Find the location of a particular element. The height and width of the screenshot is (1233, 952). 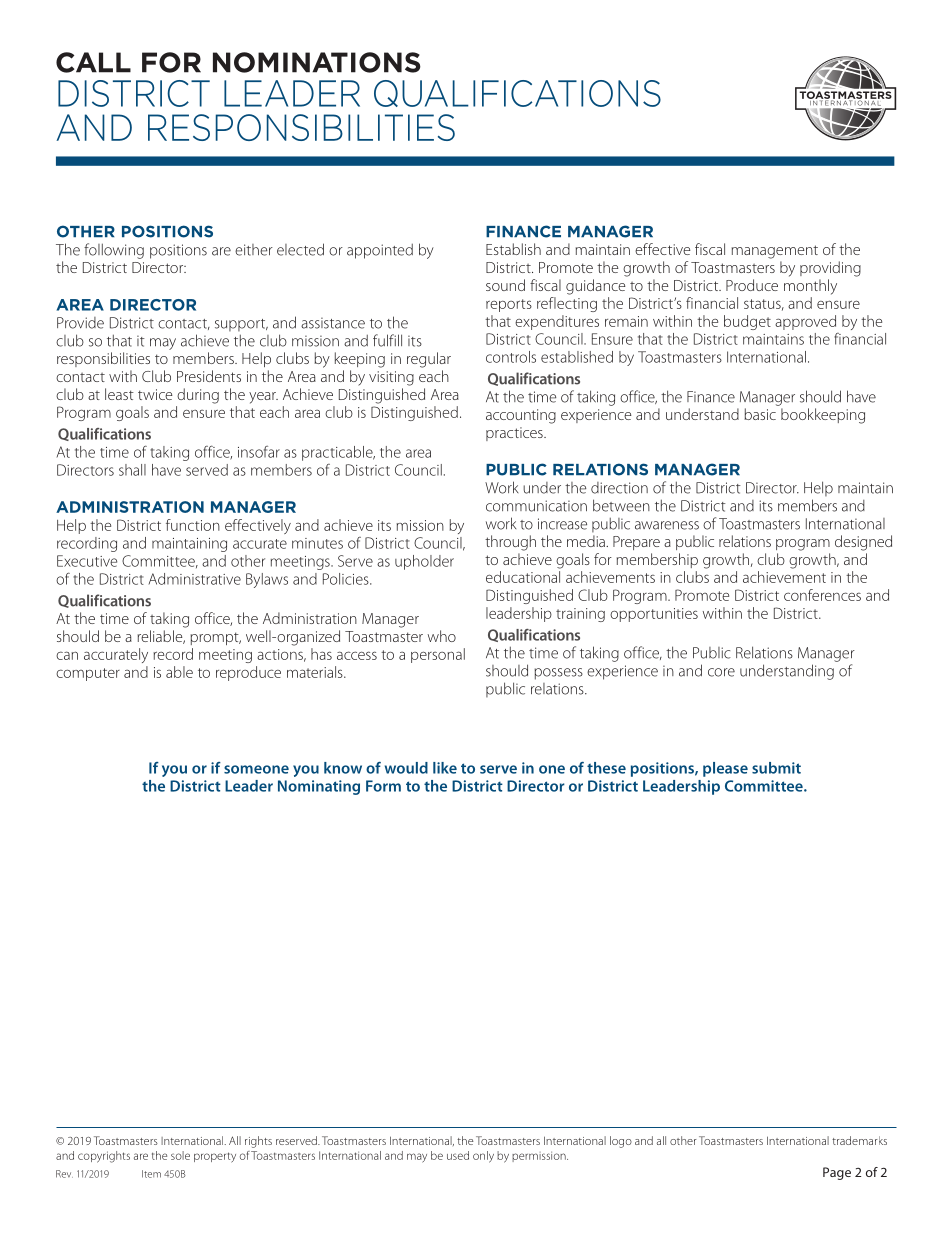

Administrative is located at coordinates (195, 579).
